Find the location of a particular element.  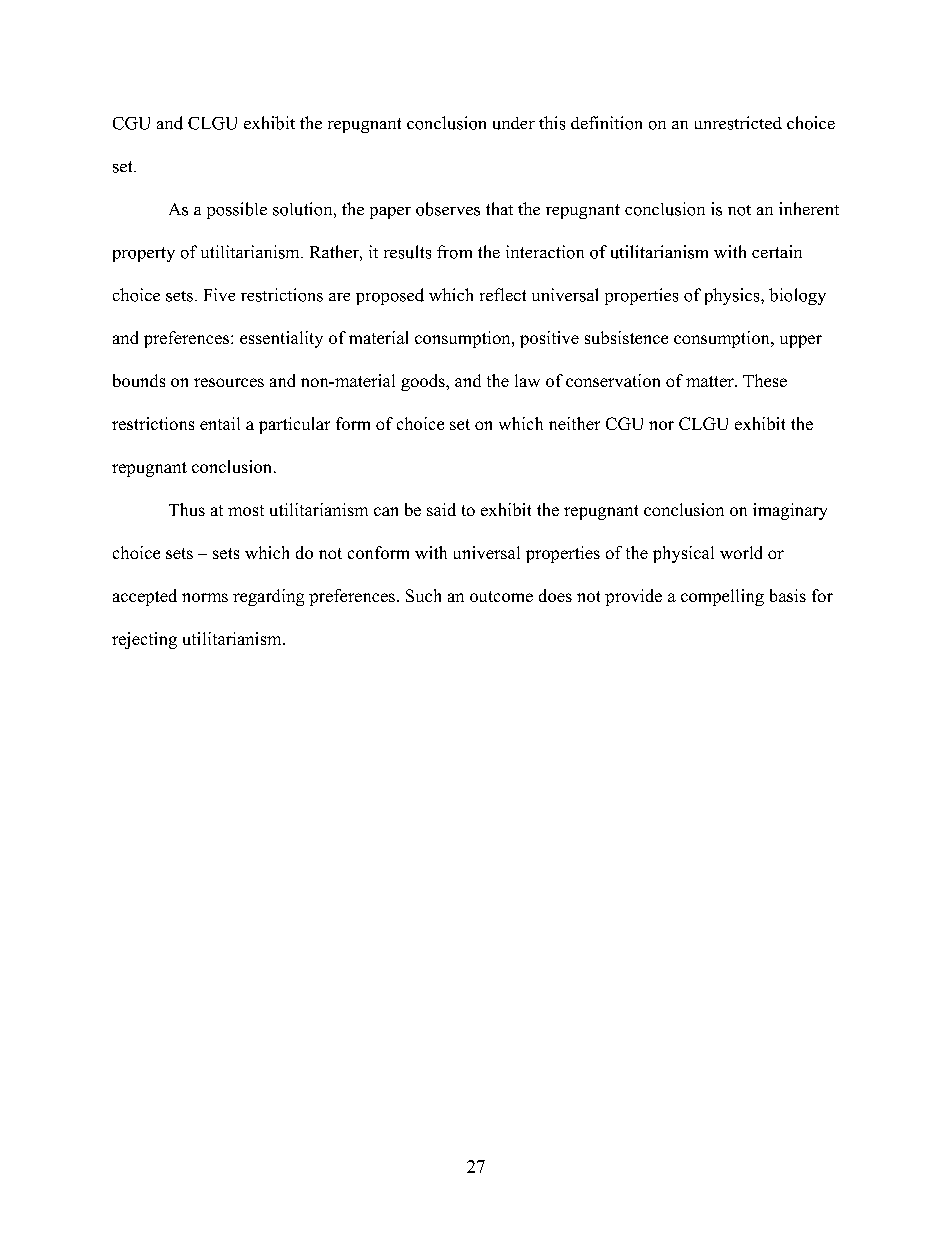

norms is located at coordinates (205, 597).
